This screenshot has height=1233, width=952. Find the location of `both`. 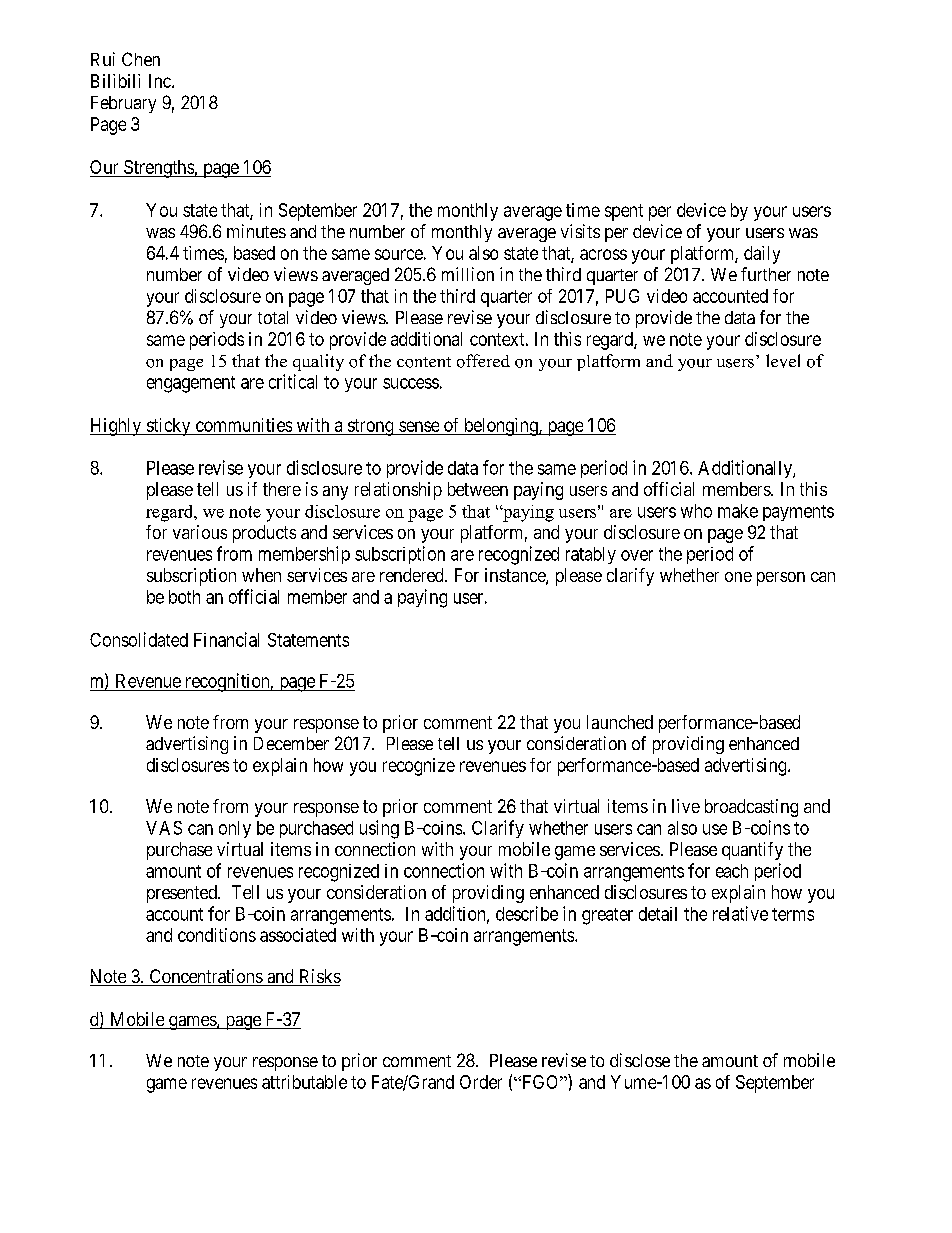

both is located at coordinates (184, 597).
